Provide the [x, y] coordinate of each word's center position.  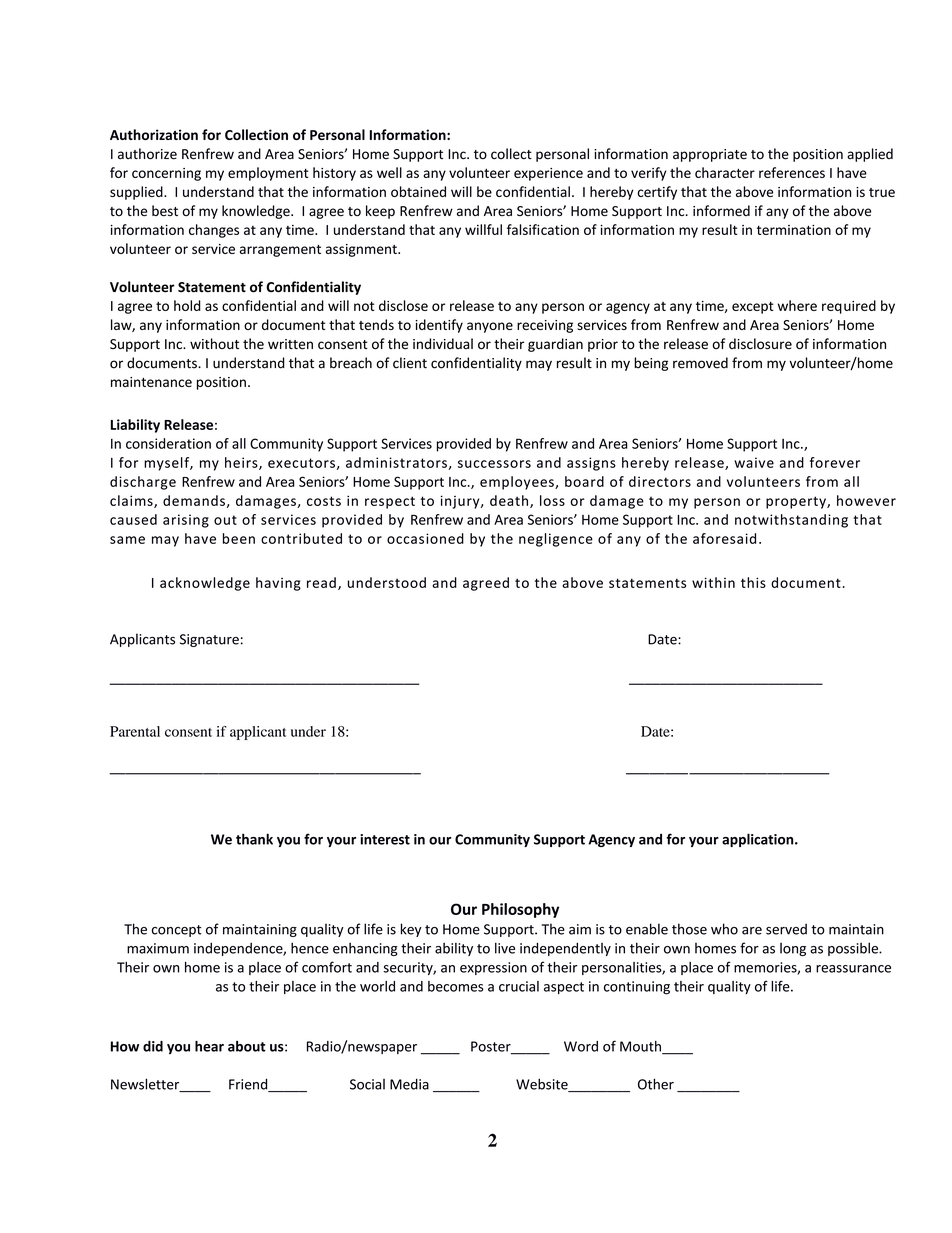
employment [268, 174]
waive [754, 462]
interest [385, 839]
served [786, 929]
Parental [135, 731]
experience [548, 174]
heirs [242, 463]
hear [209, 1046]
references [792, 172]
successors [494, 464]
